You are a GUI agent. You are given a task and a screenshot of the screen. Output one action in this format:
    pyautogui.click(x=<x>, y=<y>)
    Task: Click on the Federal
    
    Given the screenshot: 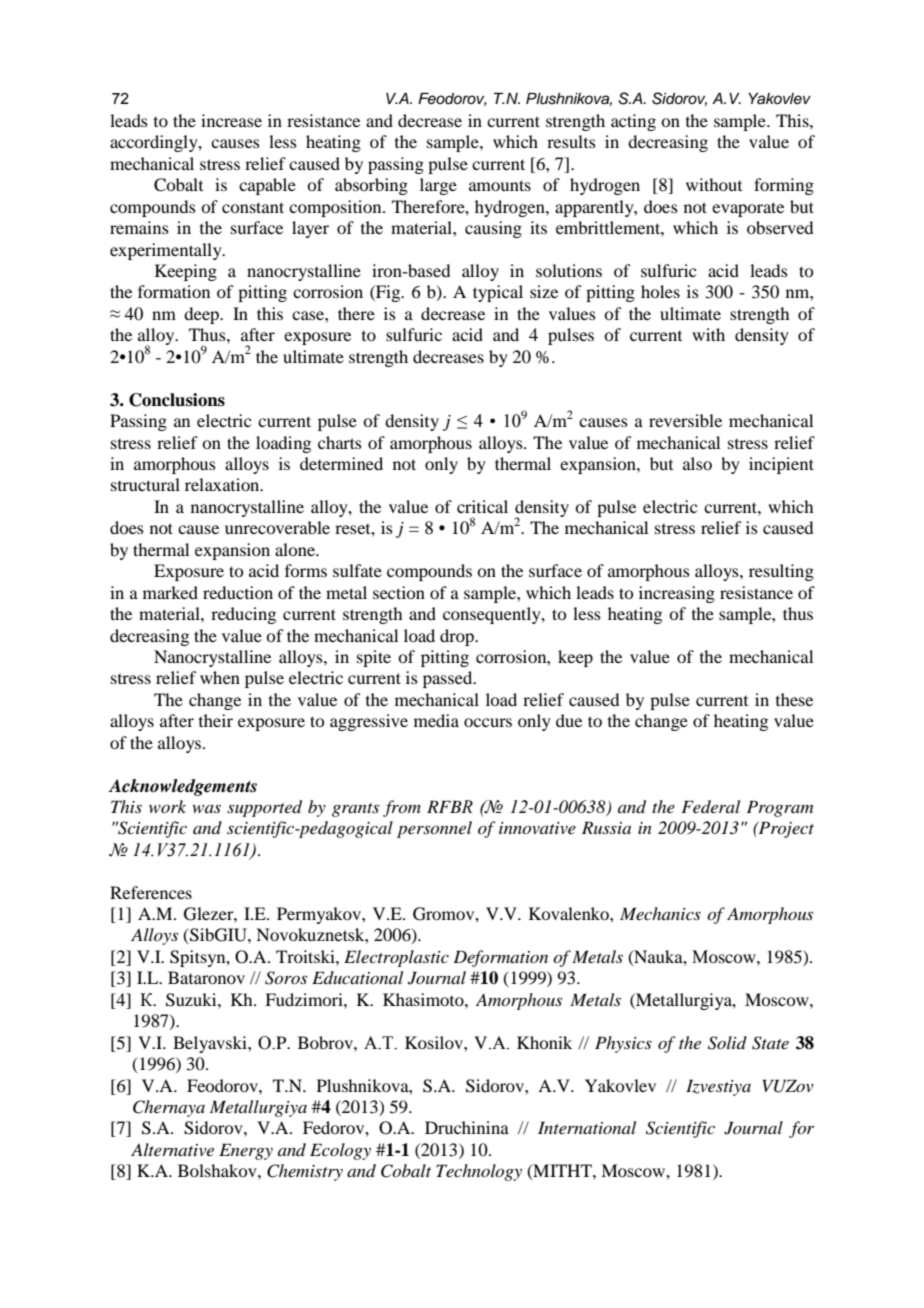 What is the action you would take?
    pyautogui.click(x=710, y=806)
